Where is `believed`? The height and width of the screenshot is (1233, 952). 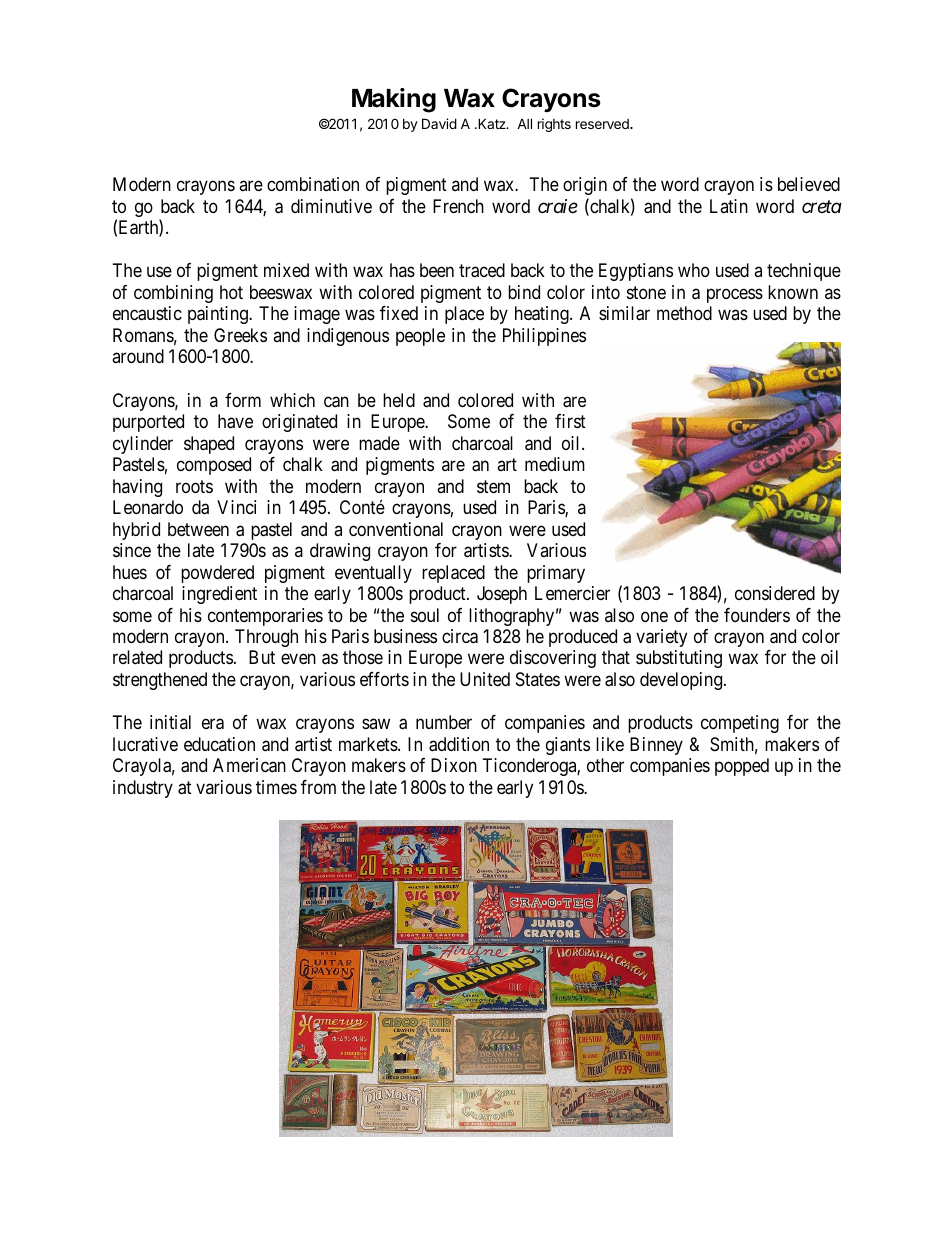 believed is located at coordinates (809, 184).
